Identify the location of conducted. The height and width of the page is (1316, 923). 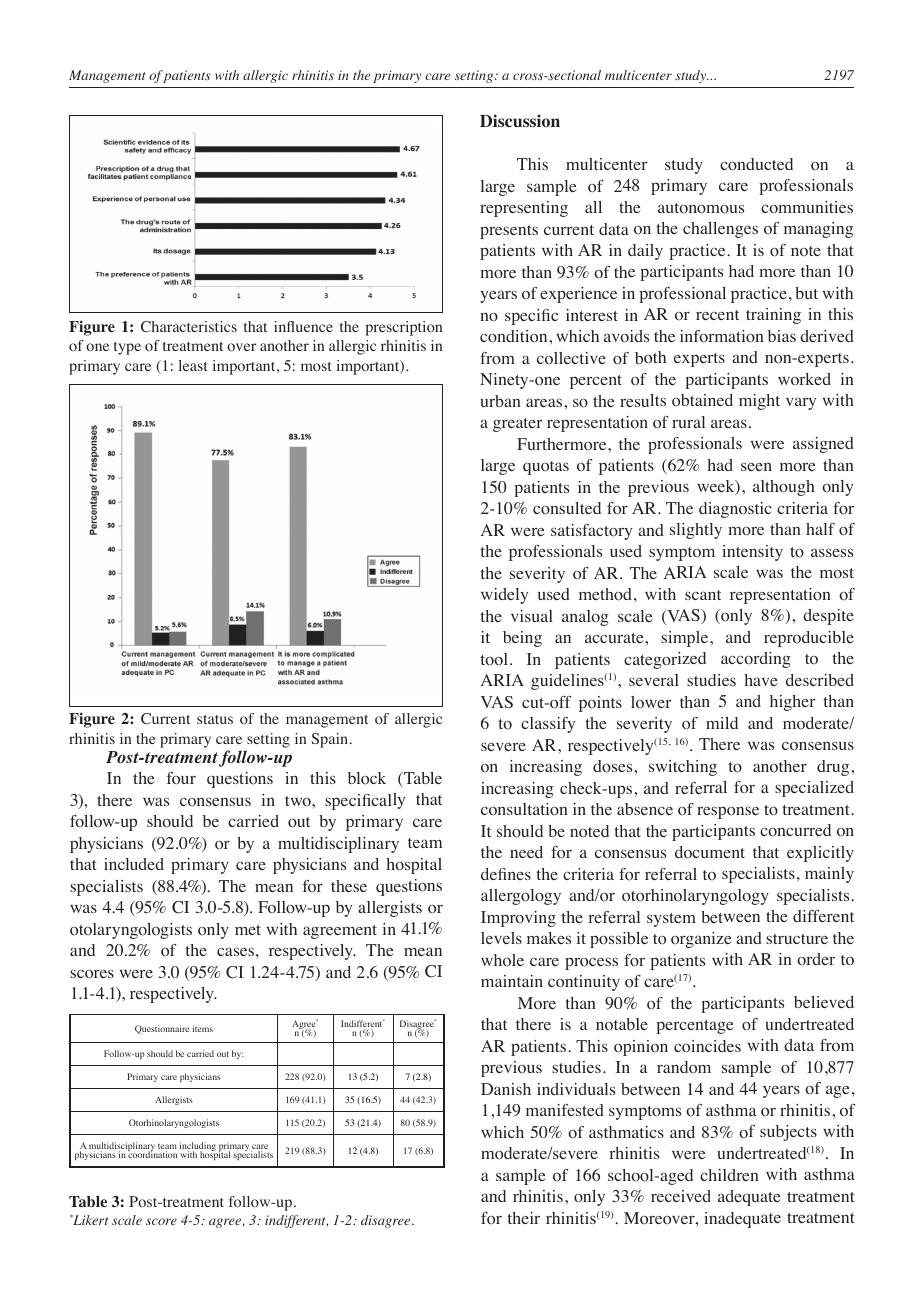
(756, 164).
